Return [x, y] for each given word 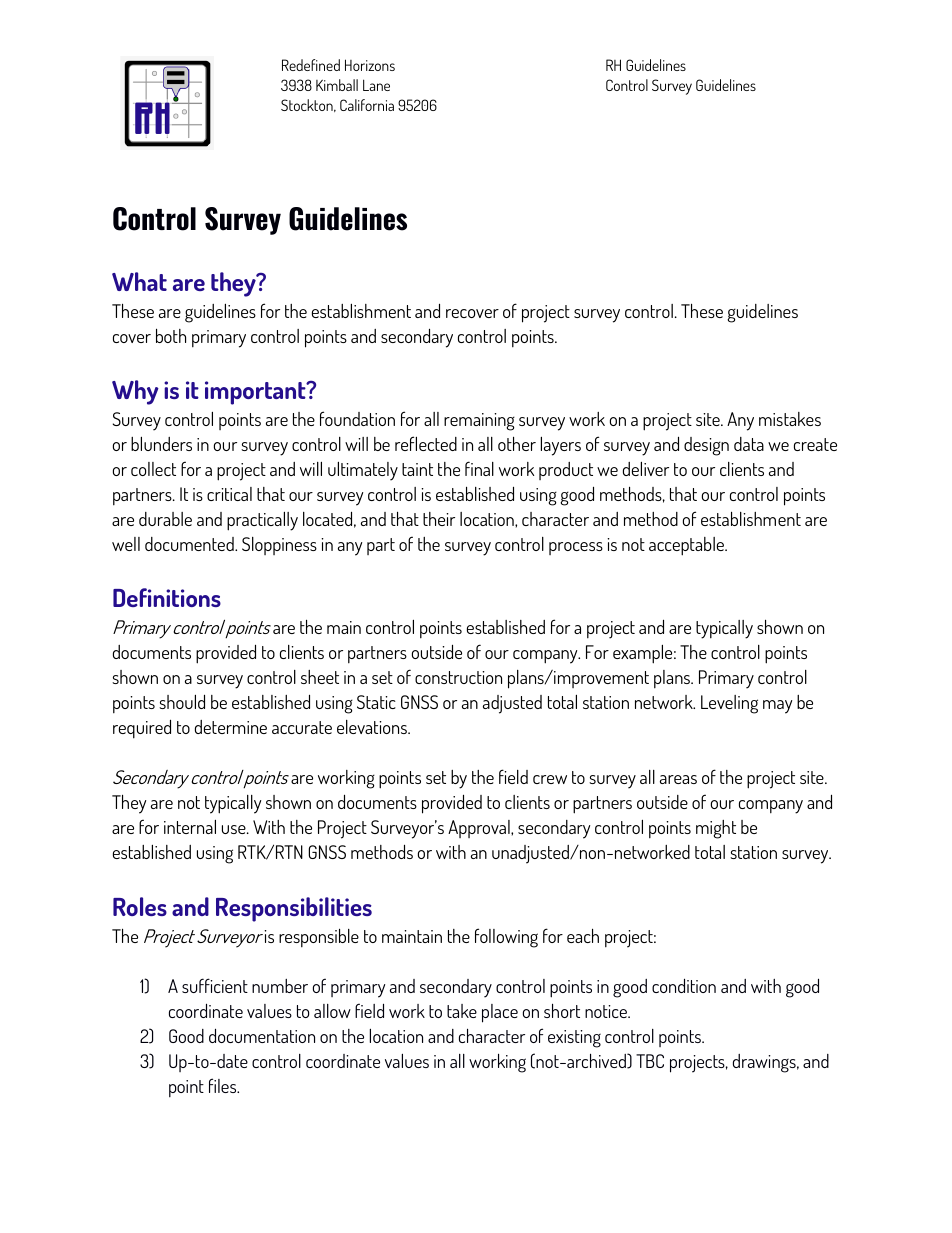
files [224, 1085]
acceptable [688, 546]
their [439, 519]
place [500, 1013]
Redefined [311, 65]
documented [190, 544]
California [367, 105]
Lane [376, 85]
